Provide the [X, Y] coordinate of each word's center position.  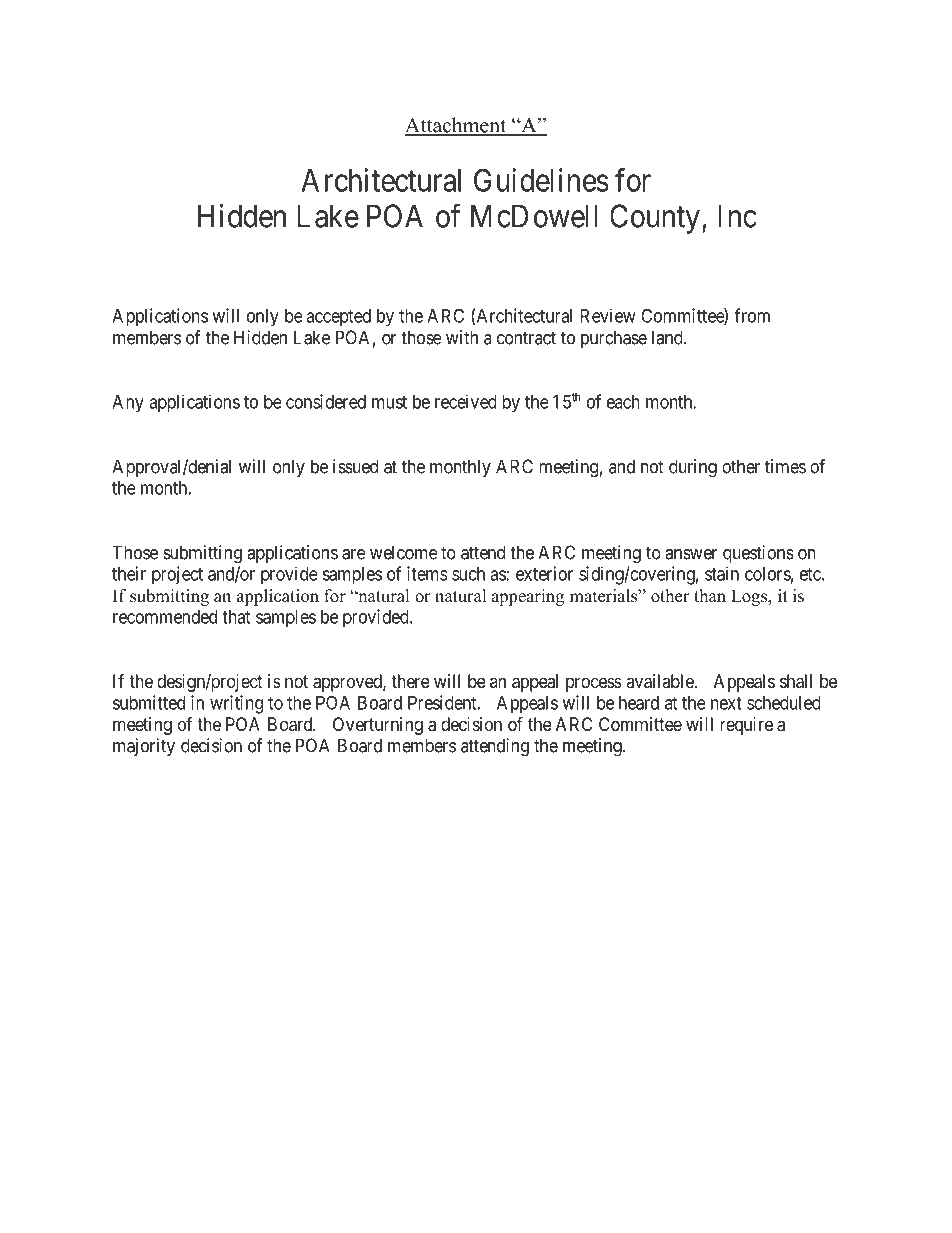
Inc [737, 216]
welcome [404, 552]
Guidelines [541, 180]
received [466, 401]
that [236, 617]
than [710, 595]
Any [128, 404]
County [655, 219]
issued [355, 466]
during [693, 468]
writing [236, 704]
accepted [338, 318]
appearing [527, 597]
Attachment [456, 126]
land [668, 337]
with [462, 337]
